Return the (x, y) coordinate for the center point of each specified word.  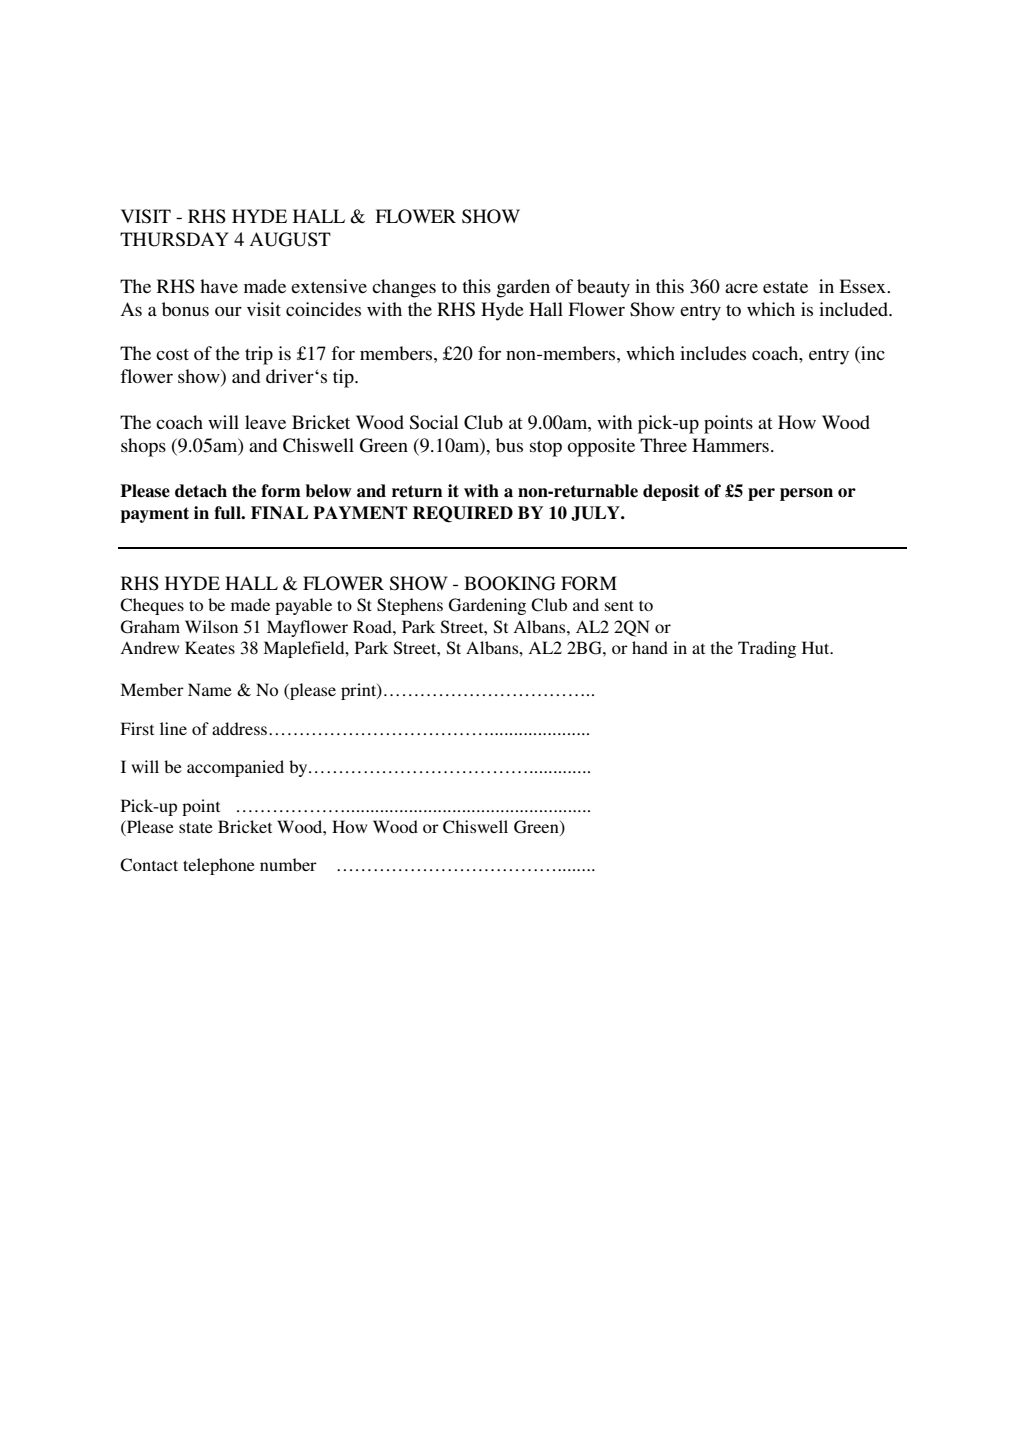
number (288, 864)
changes (404, 288)
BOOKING (510, 583)
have (219, 286)
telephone (219, 866)
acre (741, 288)
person (806, 494)
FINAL (279, 513)
